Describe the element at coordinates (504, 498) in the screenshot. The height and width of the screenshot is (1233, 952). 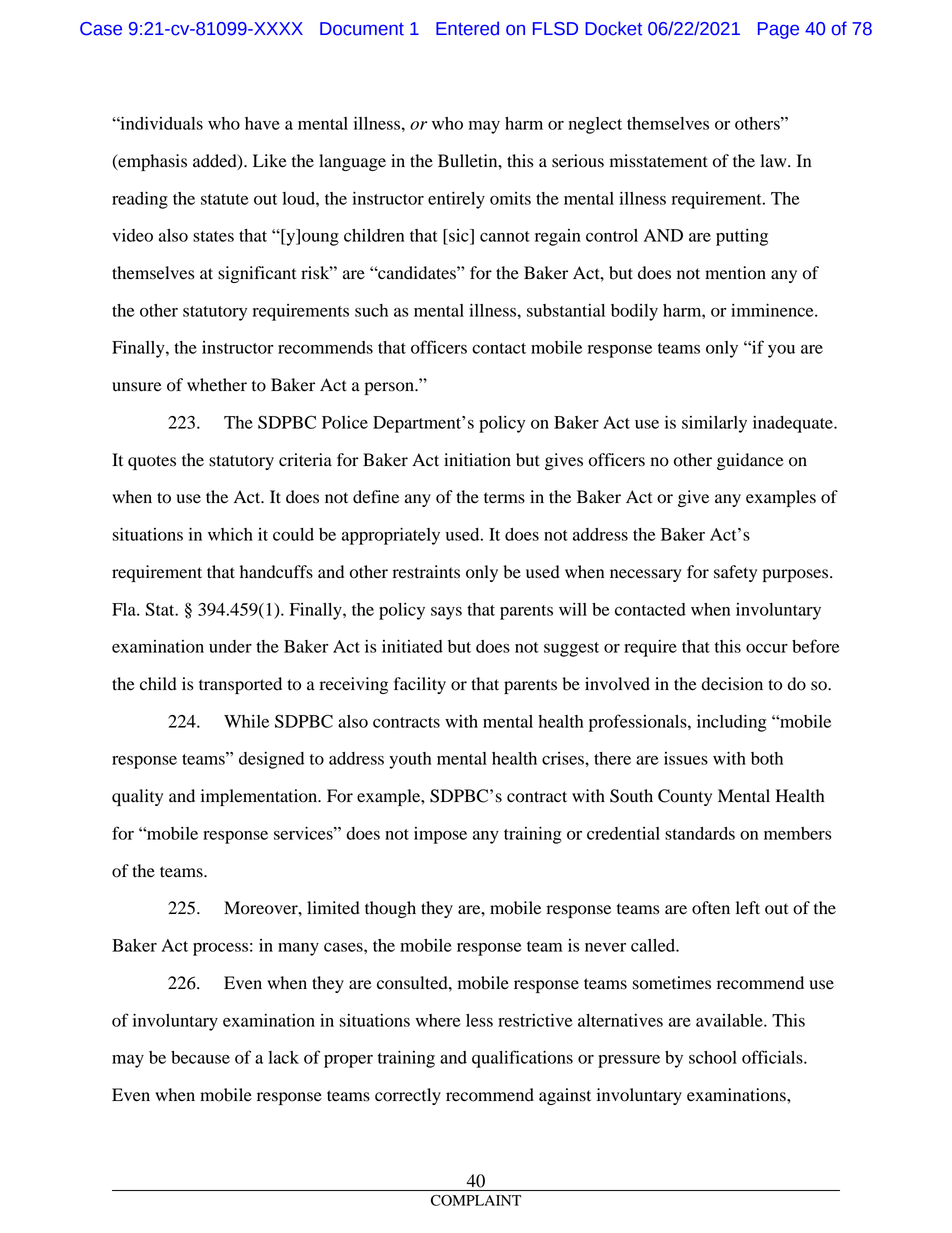
I see `terms` at that location.
